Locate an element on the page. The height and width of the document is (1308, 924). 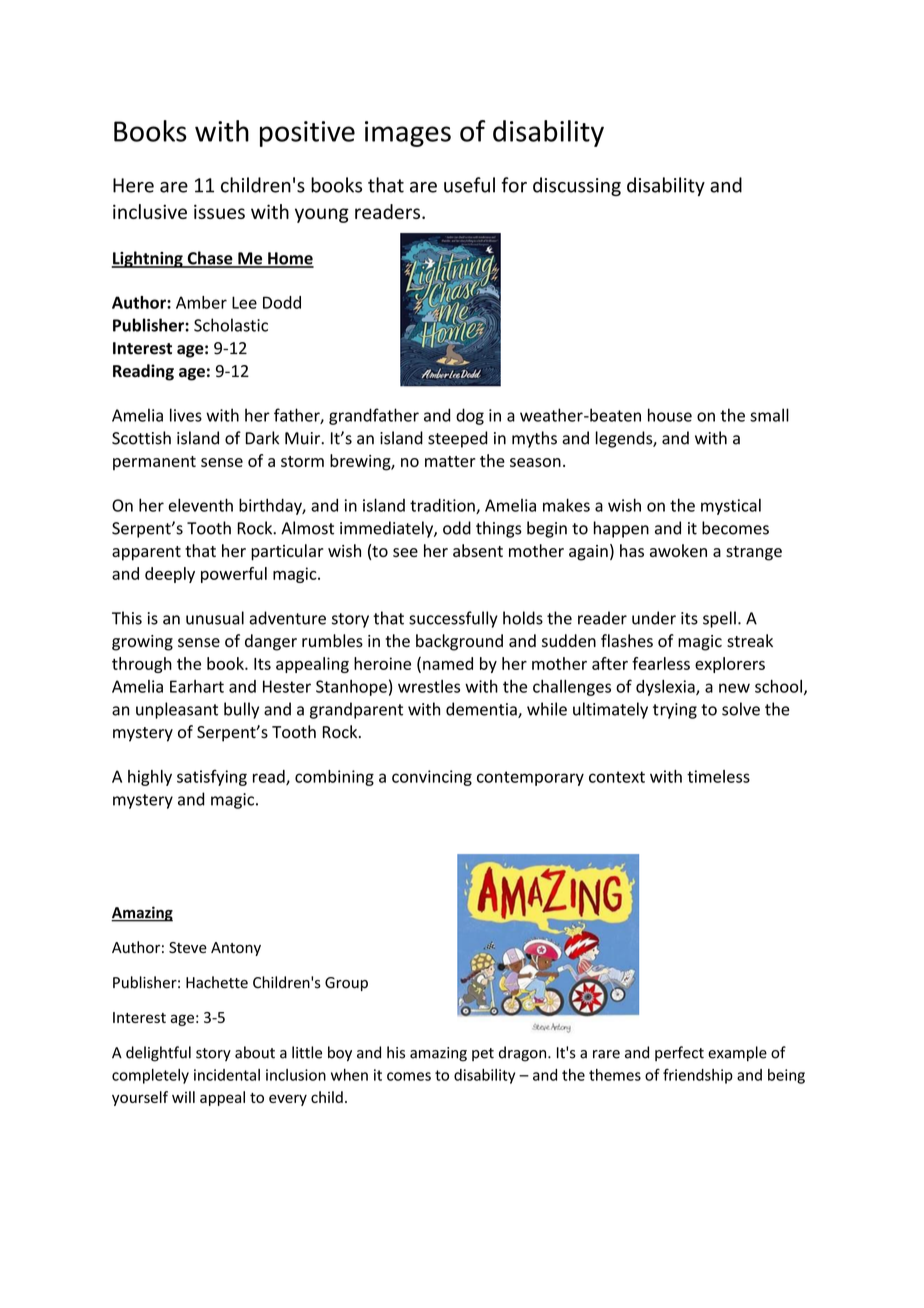
useful is located at coordinates (469, 185).
